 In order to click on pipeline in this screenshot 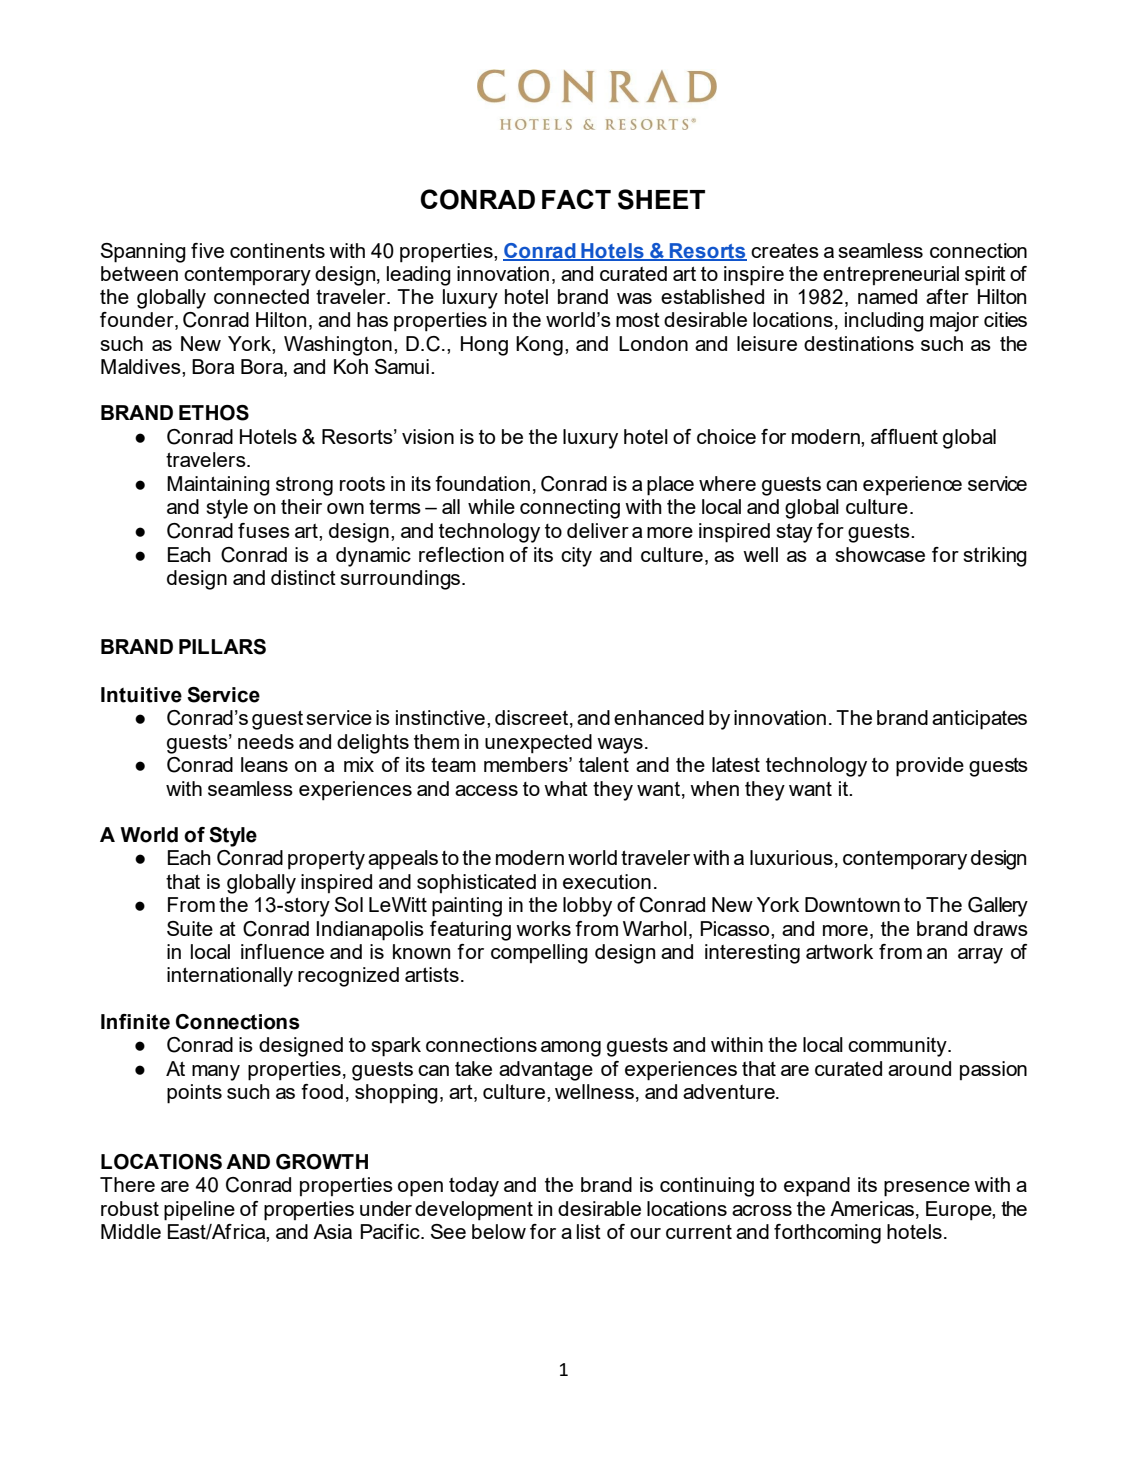, I will do `click(199, 1211)`.
